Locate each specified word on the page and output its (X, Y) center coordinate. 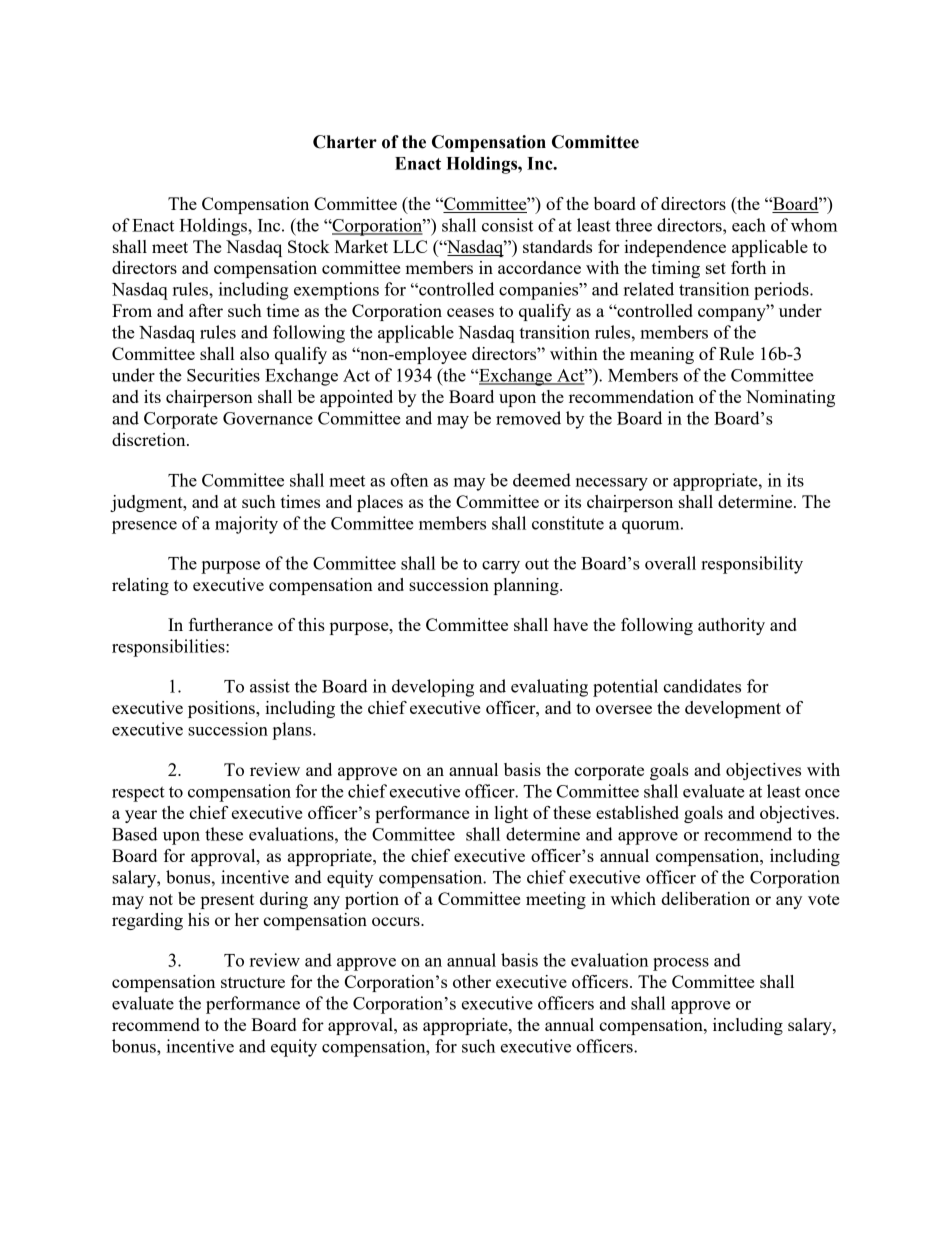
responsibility (752, 565)
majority (246, 525)
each (749, 225)
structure (253, 982)
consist (507, 225)
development (733, 709)
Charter (345, 142)
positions (222, 709)
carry (501, 567)
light (511, 814)
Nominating (790, 398)
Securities (223, 375)
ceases (470, 312)
